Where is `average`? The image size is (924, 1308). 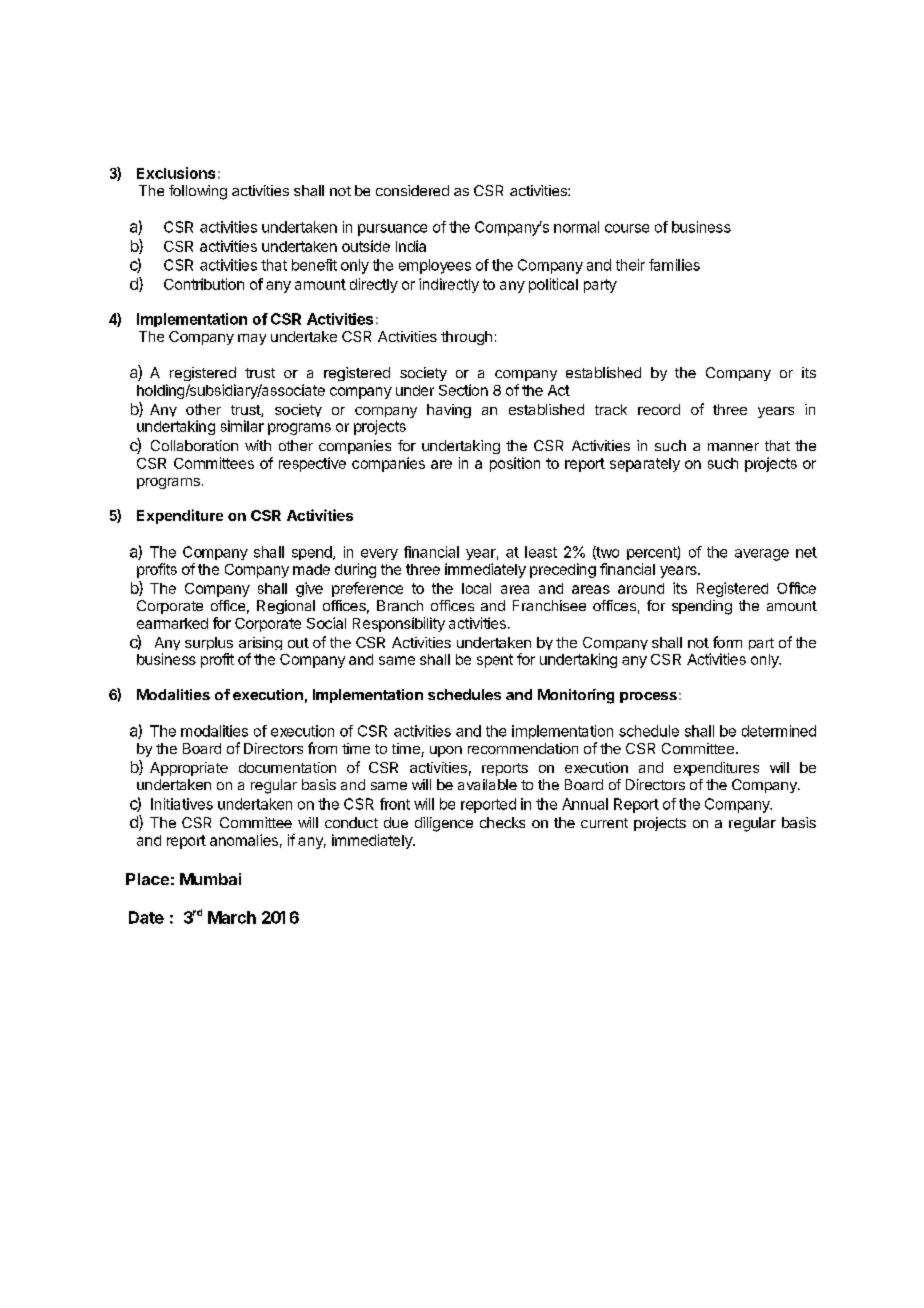
average is located at coordinates (762, 555).
